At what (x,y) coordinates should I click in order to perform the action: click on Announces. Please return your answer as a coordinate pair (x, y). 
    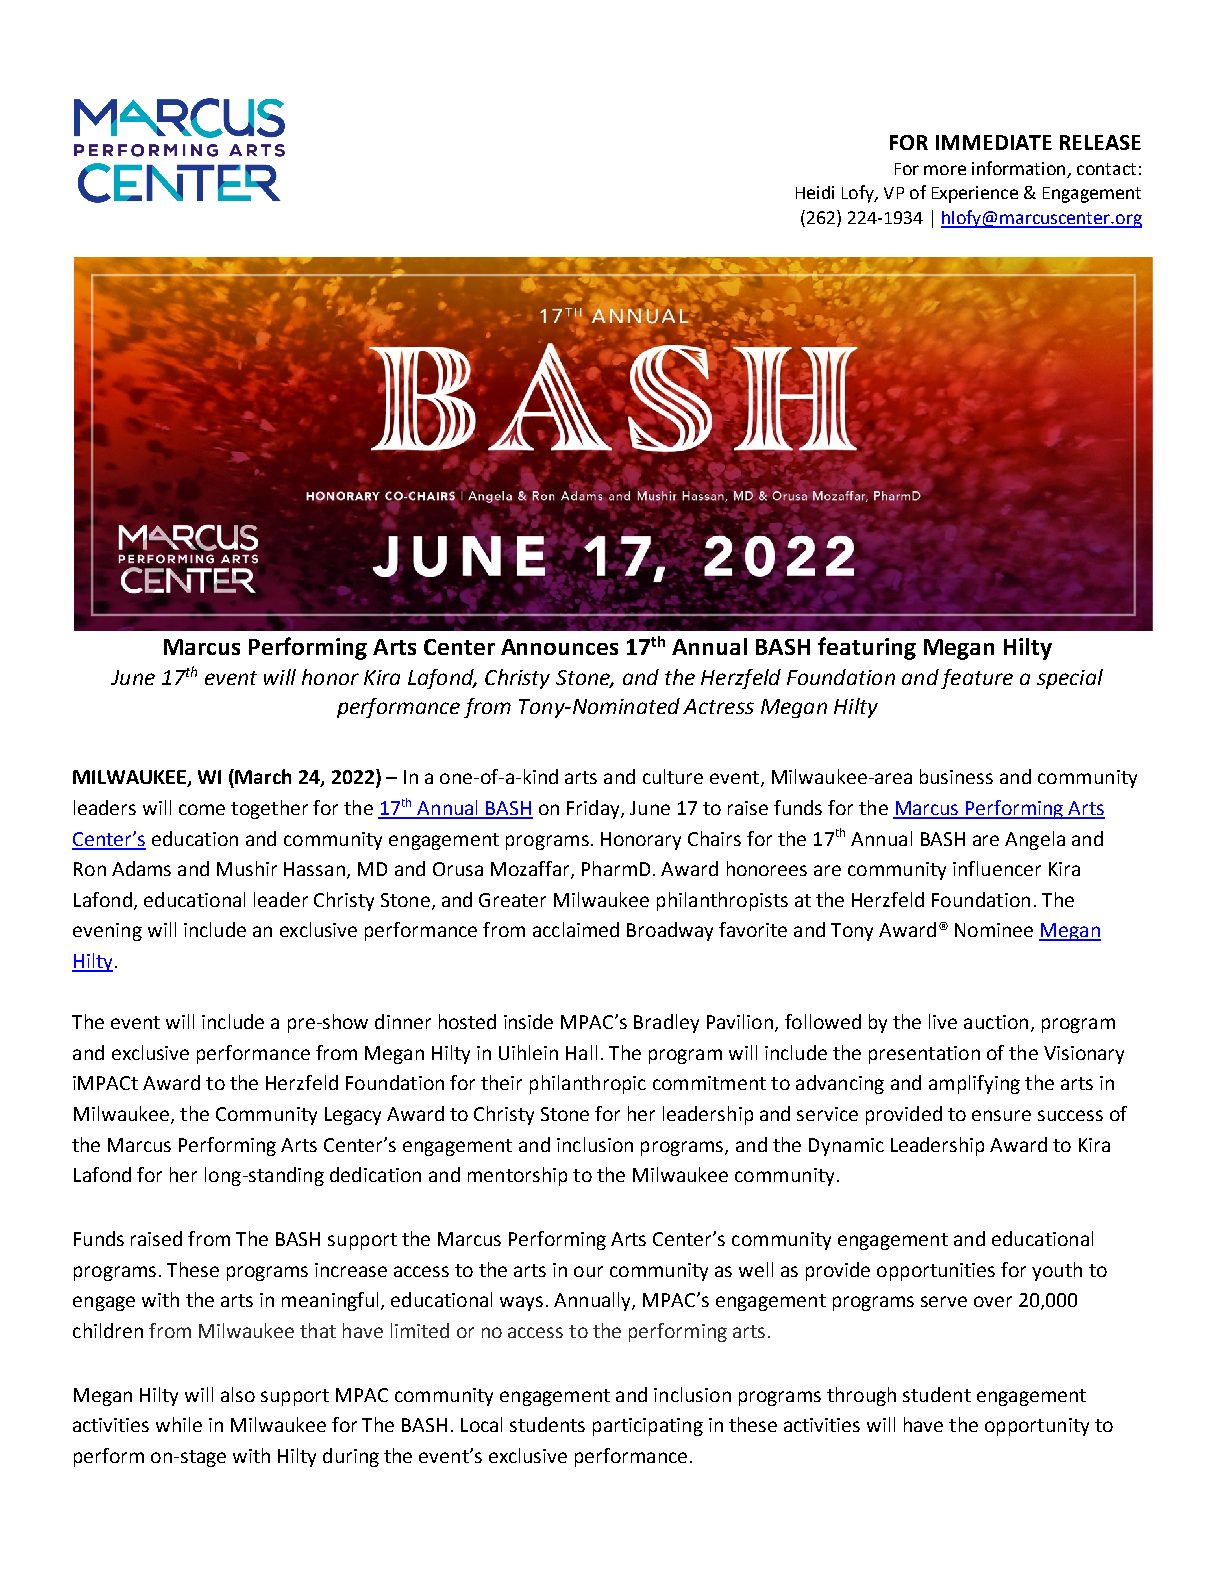
    Looking at the image, I should click on (559, 647).
